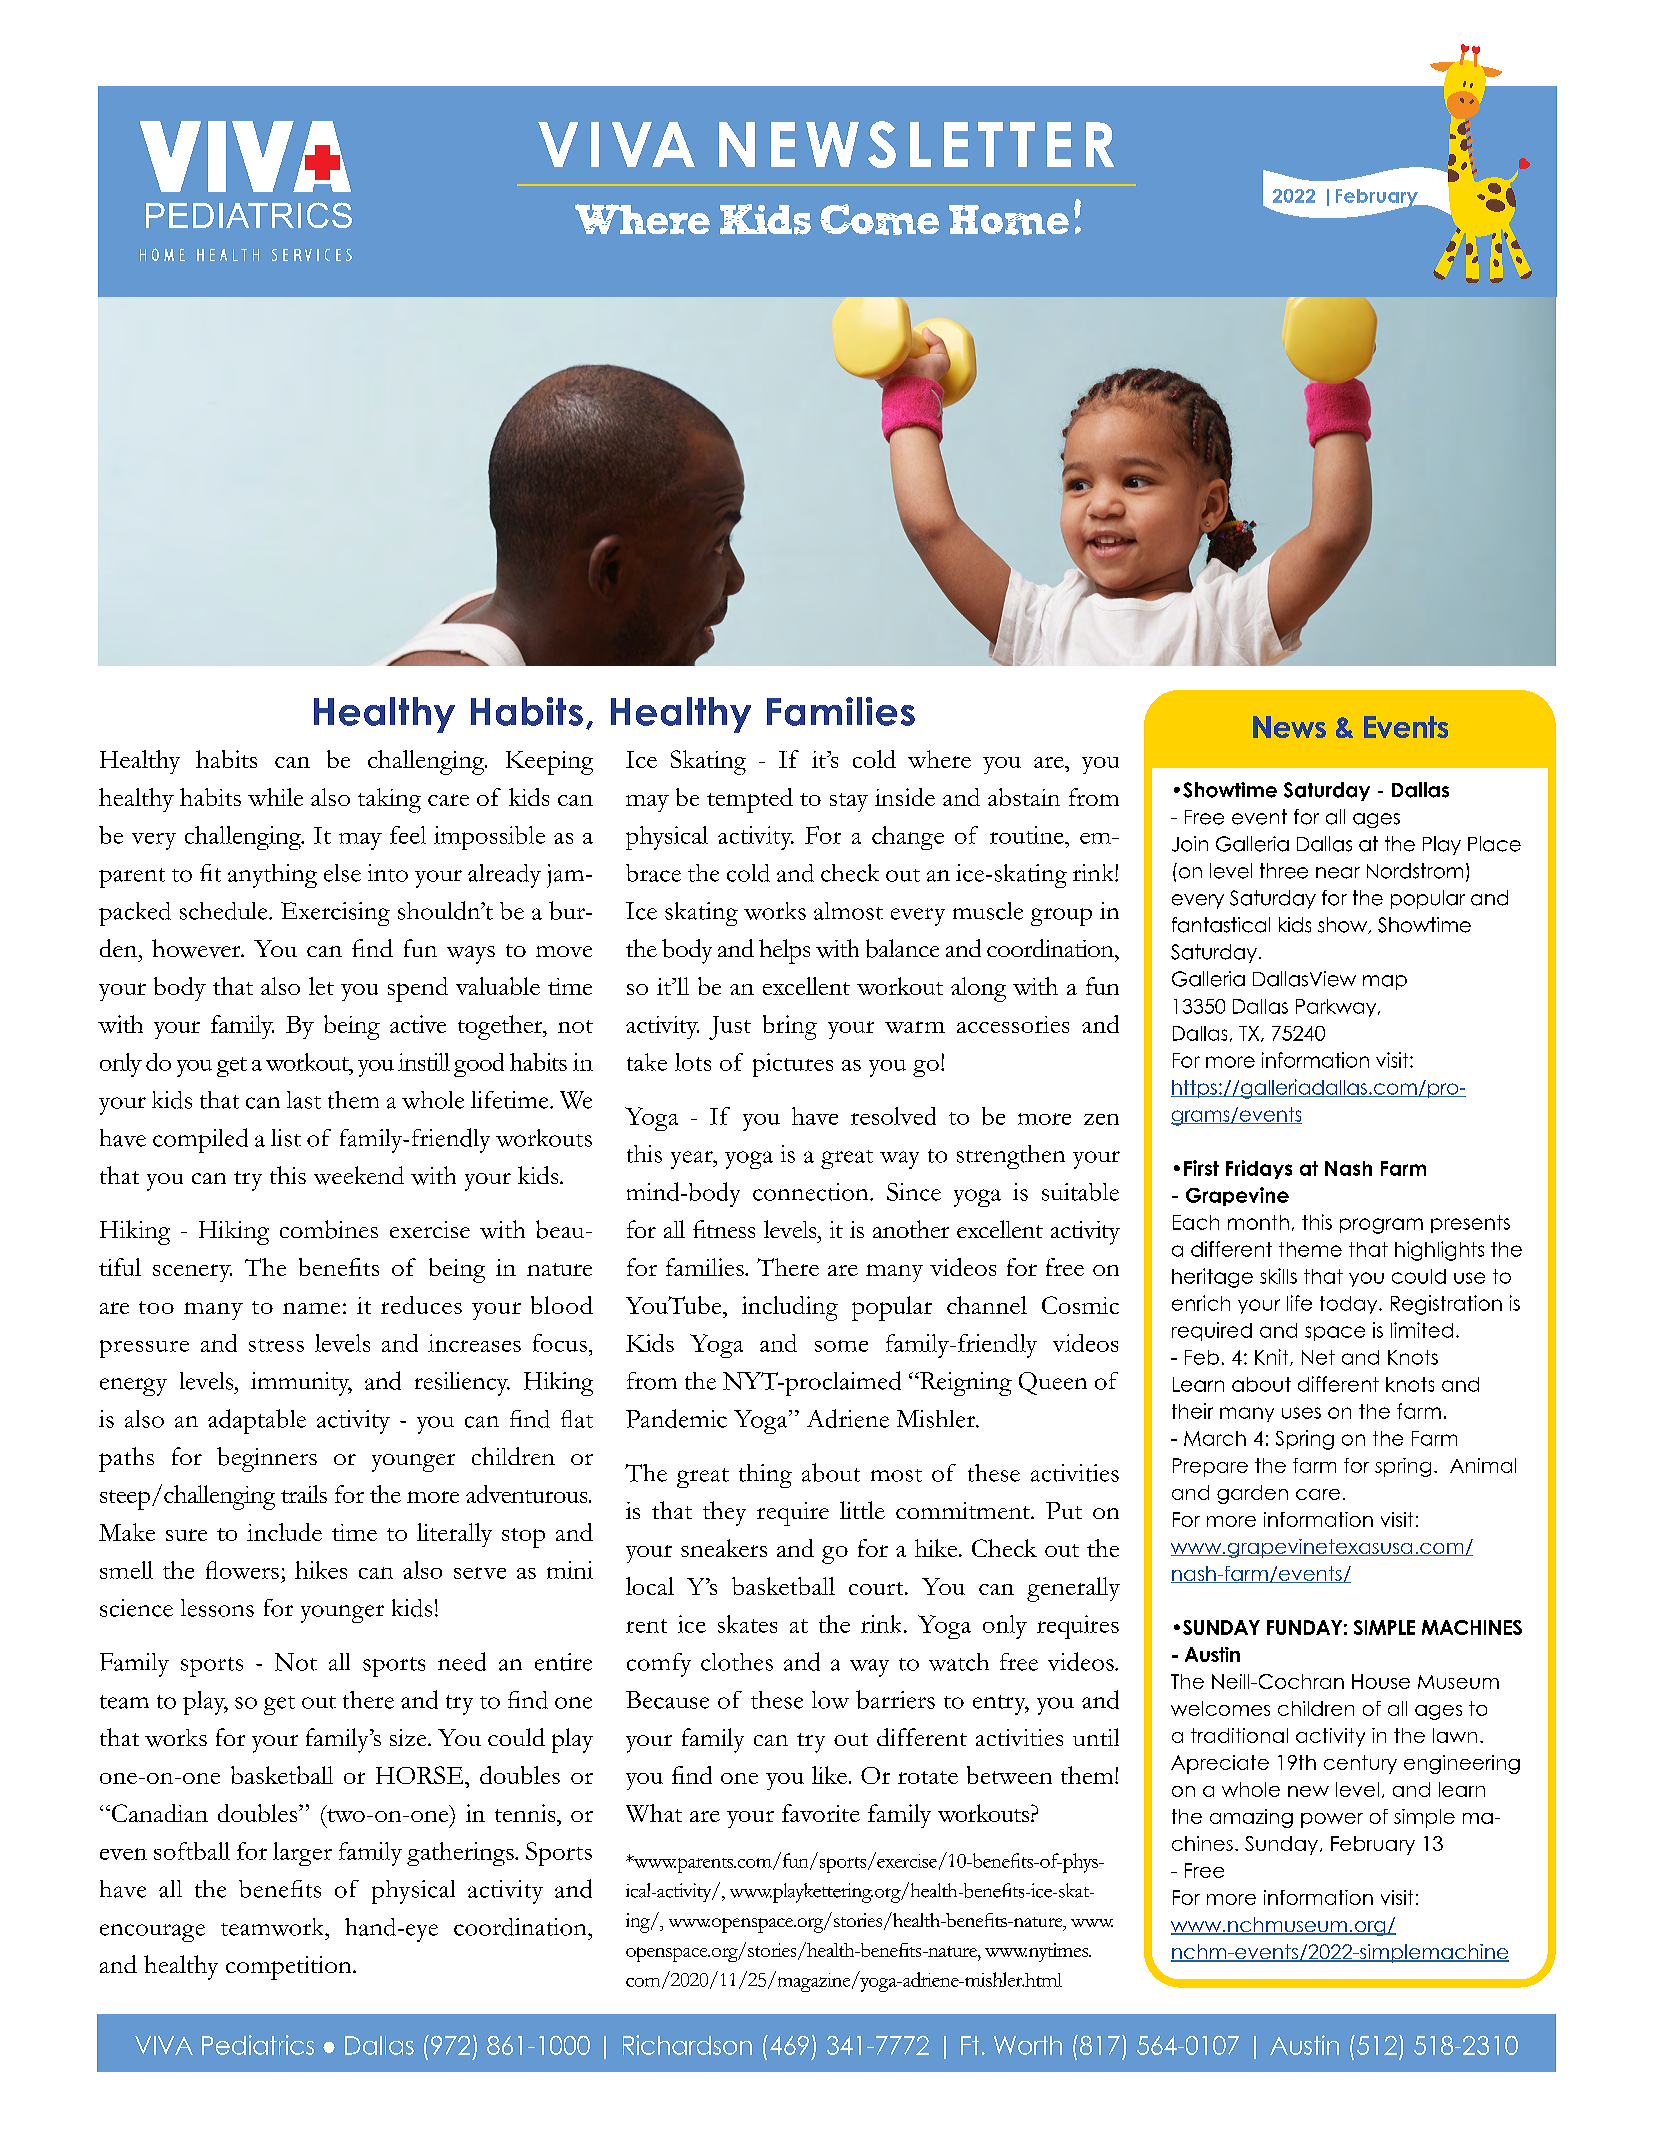  Describe the element at coordinates (1381, 1226) in the image. I see `program` at that location.
